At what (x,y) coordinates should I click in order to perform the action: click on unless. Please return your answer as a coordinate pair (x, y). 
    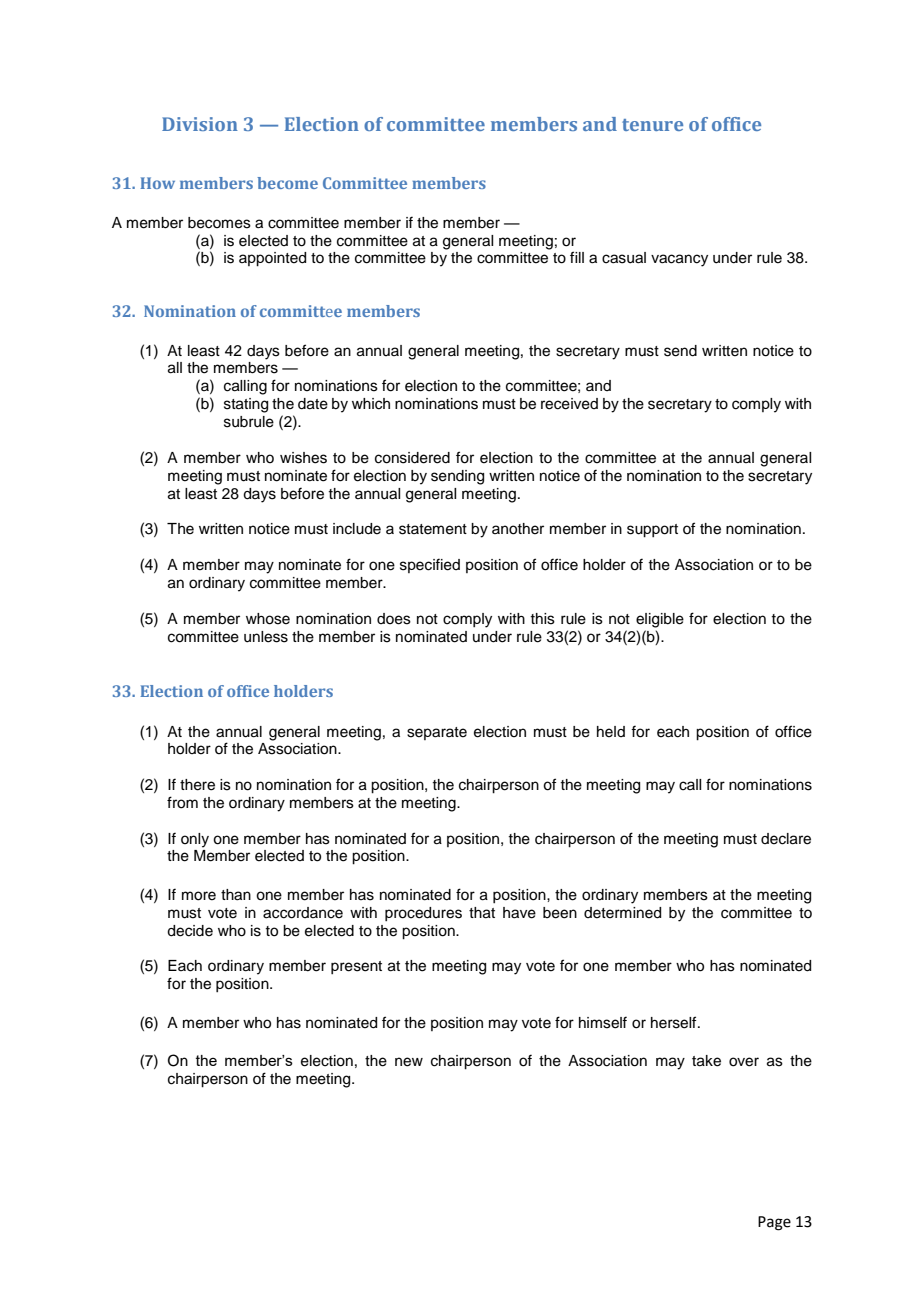
    Looking at the image, I should click on (266, 637).
